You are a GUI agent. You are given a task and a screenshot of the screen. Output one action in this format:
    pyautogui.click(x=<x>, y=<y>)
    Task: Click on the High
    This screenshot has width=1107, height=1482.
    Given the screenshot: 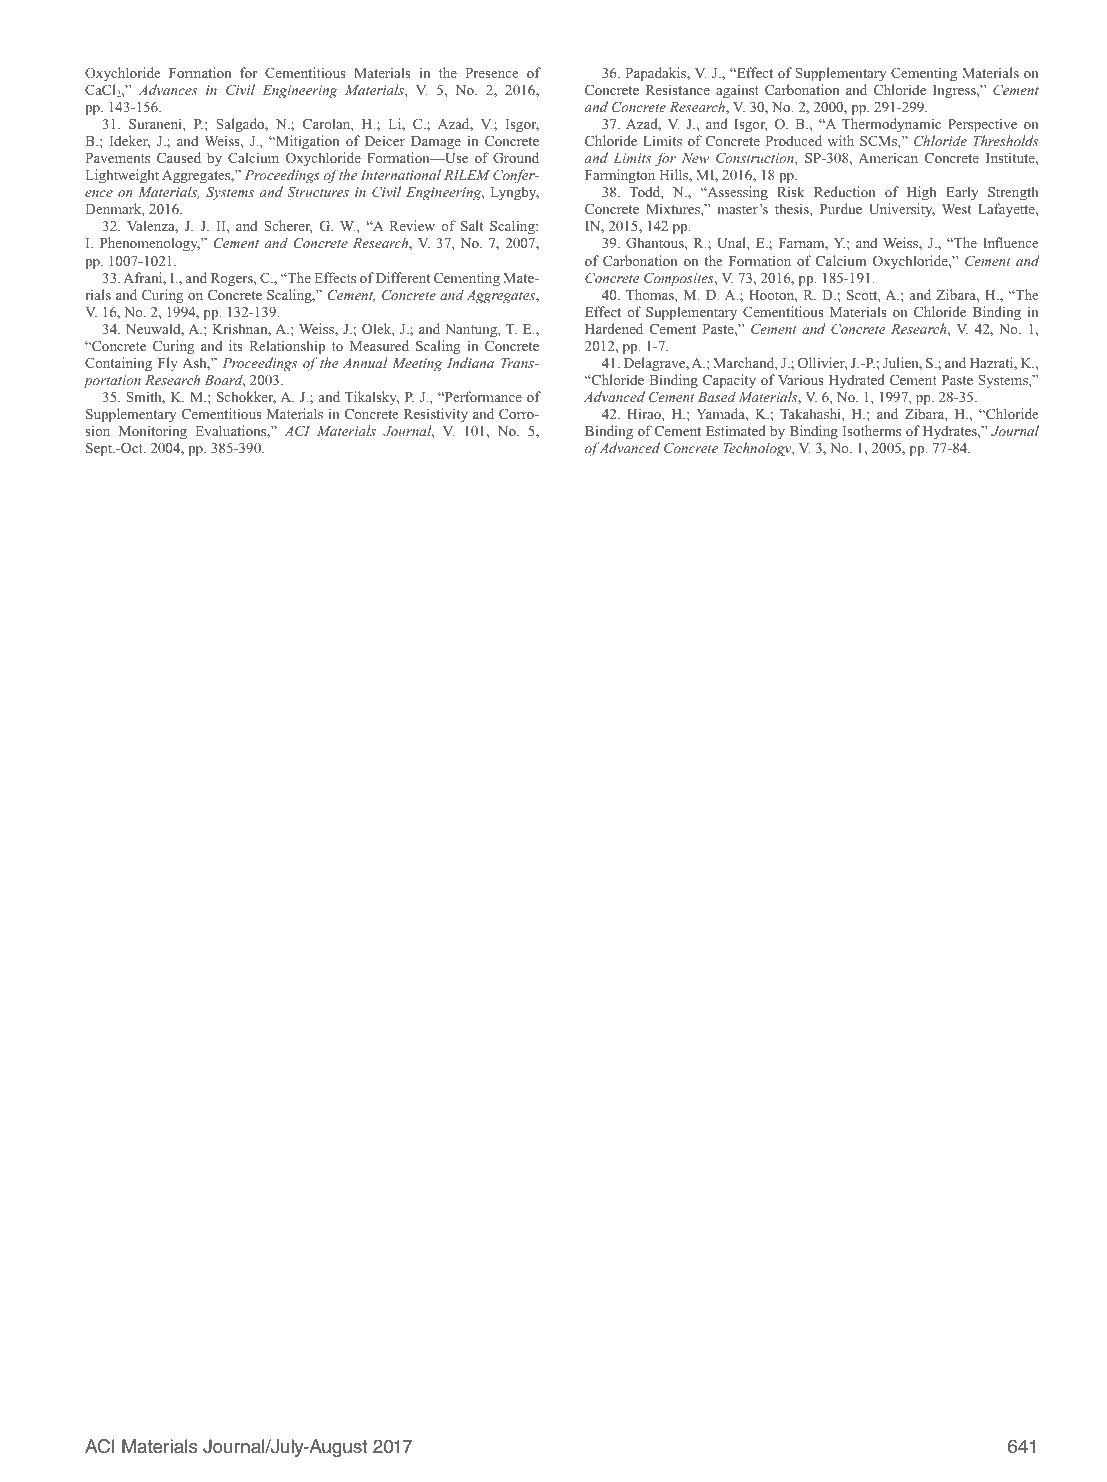 What is the action you would take?
    pyautogui.click(x=921, y=195)
